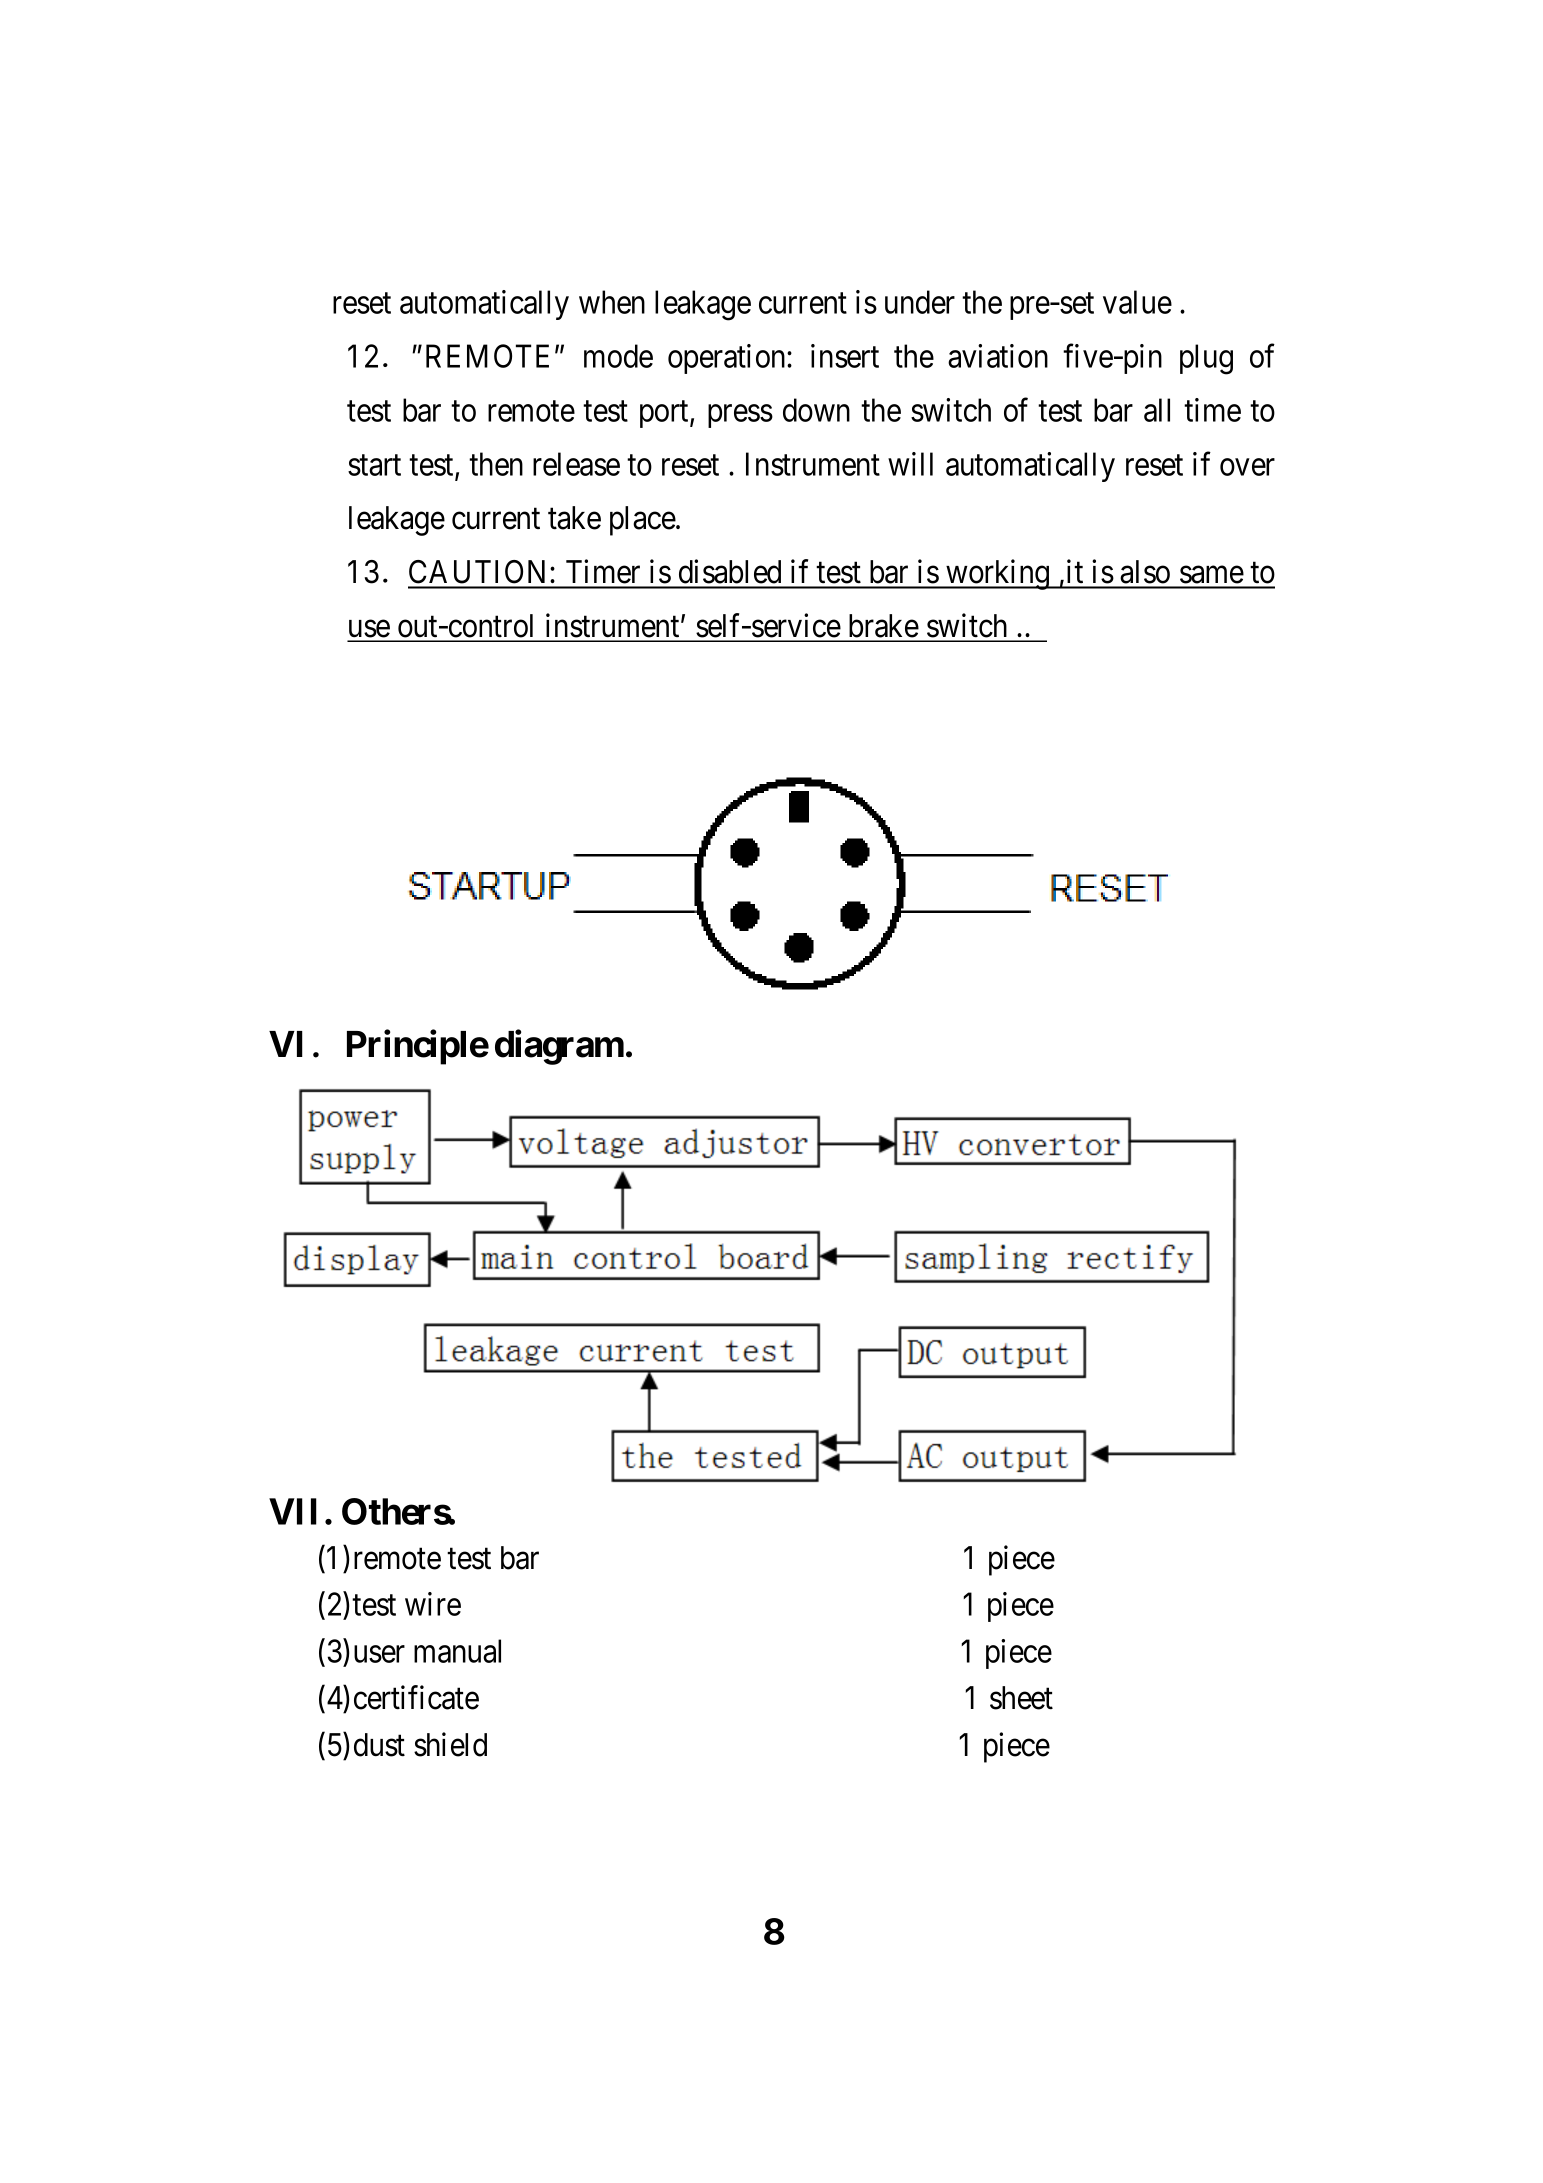  What do you see at coordinates (1247, 467) in the screenshot?
I see `over` at bounding box center [1247, 467].
